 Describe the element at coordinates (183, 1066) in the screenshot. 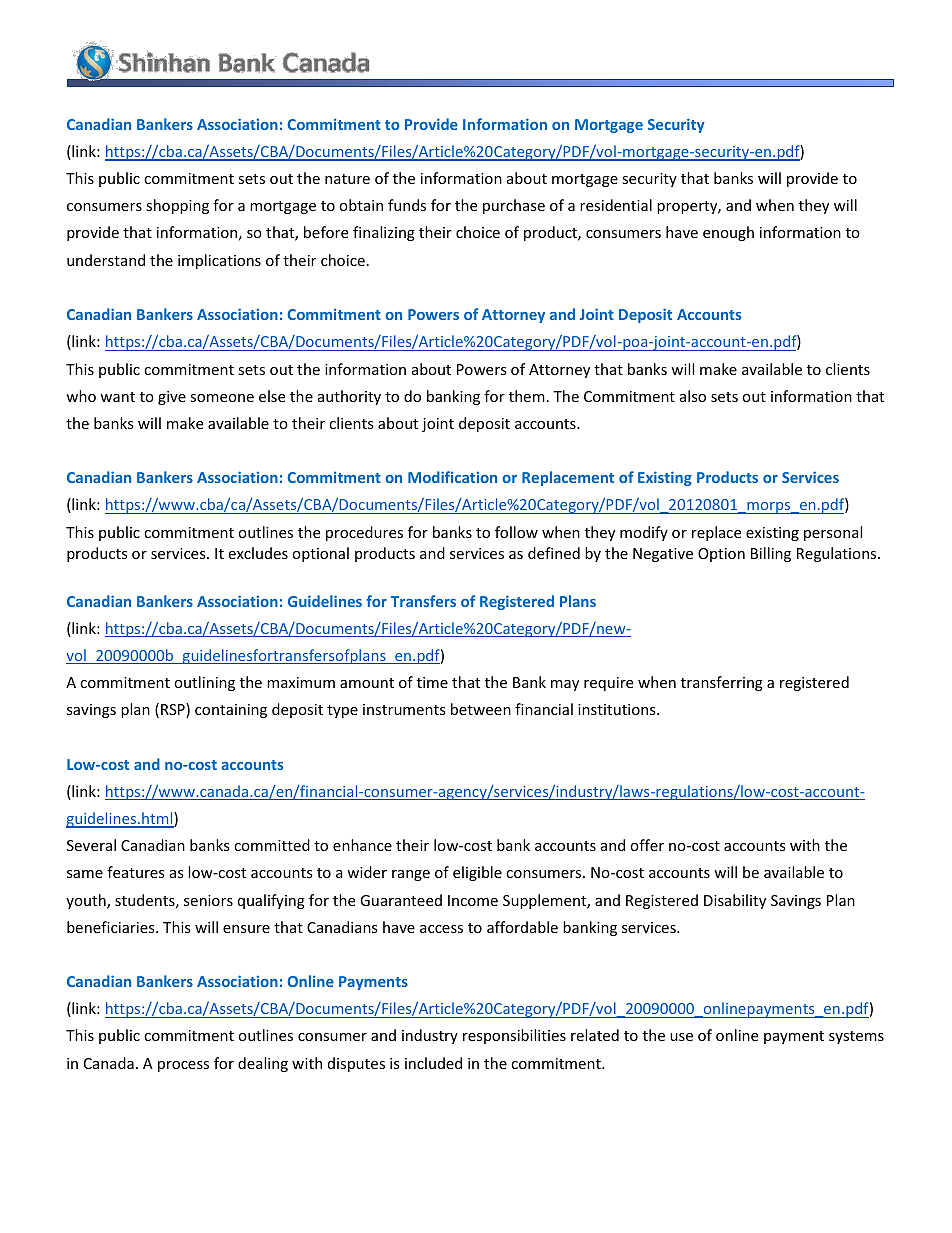

I see `process` at that location.
